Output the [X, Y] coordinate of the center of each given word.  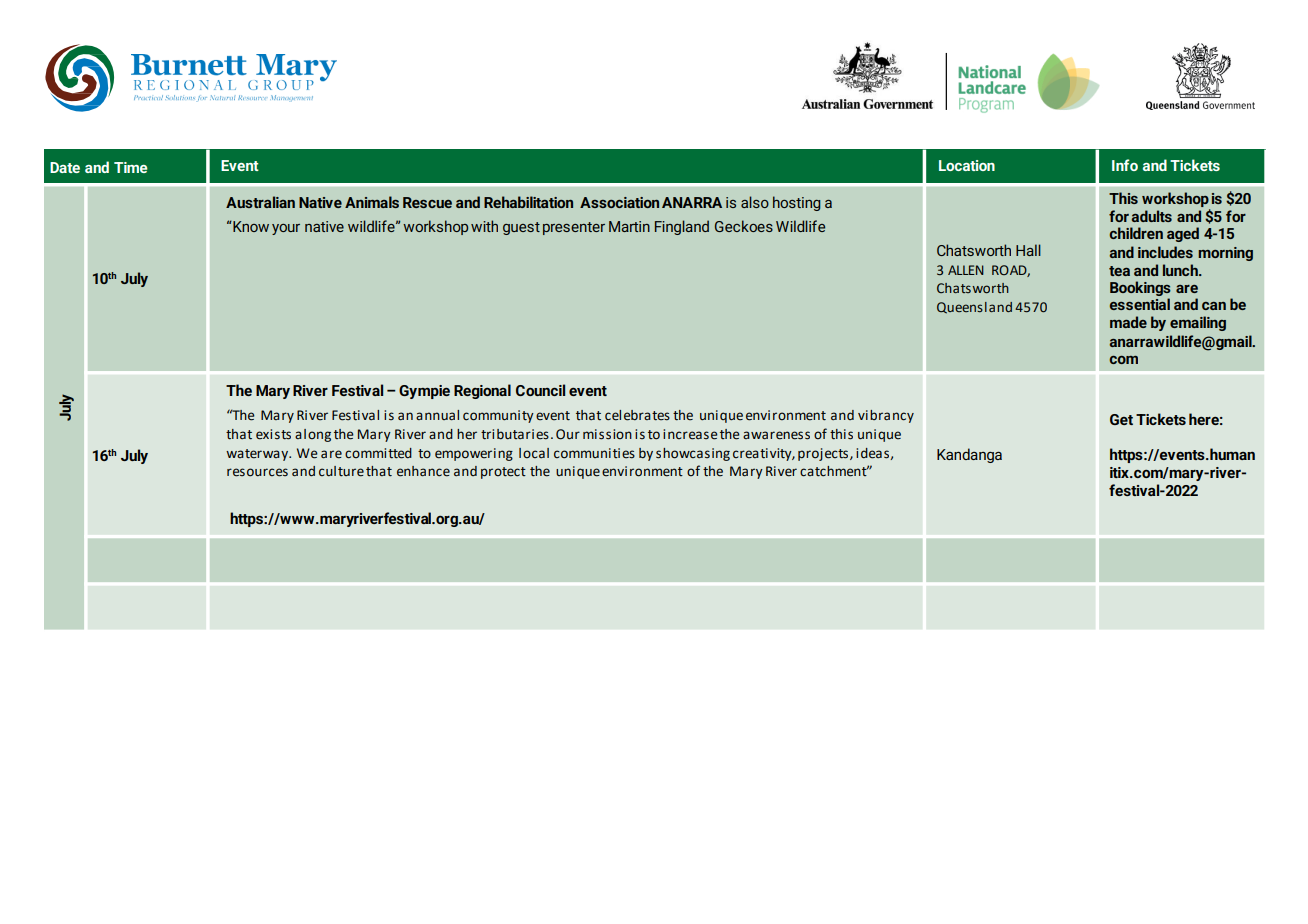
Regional [482, 391]
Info [1125, 165]
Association [619, 202]
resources [257, 472]
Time [130, 167]
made [1128, 322]
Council [540, 390]
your [286, 229]
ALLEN [966, 270]
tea [1119, 271]
